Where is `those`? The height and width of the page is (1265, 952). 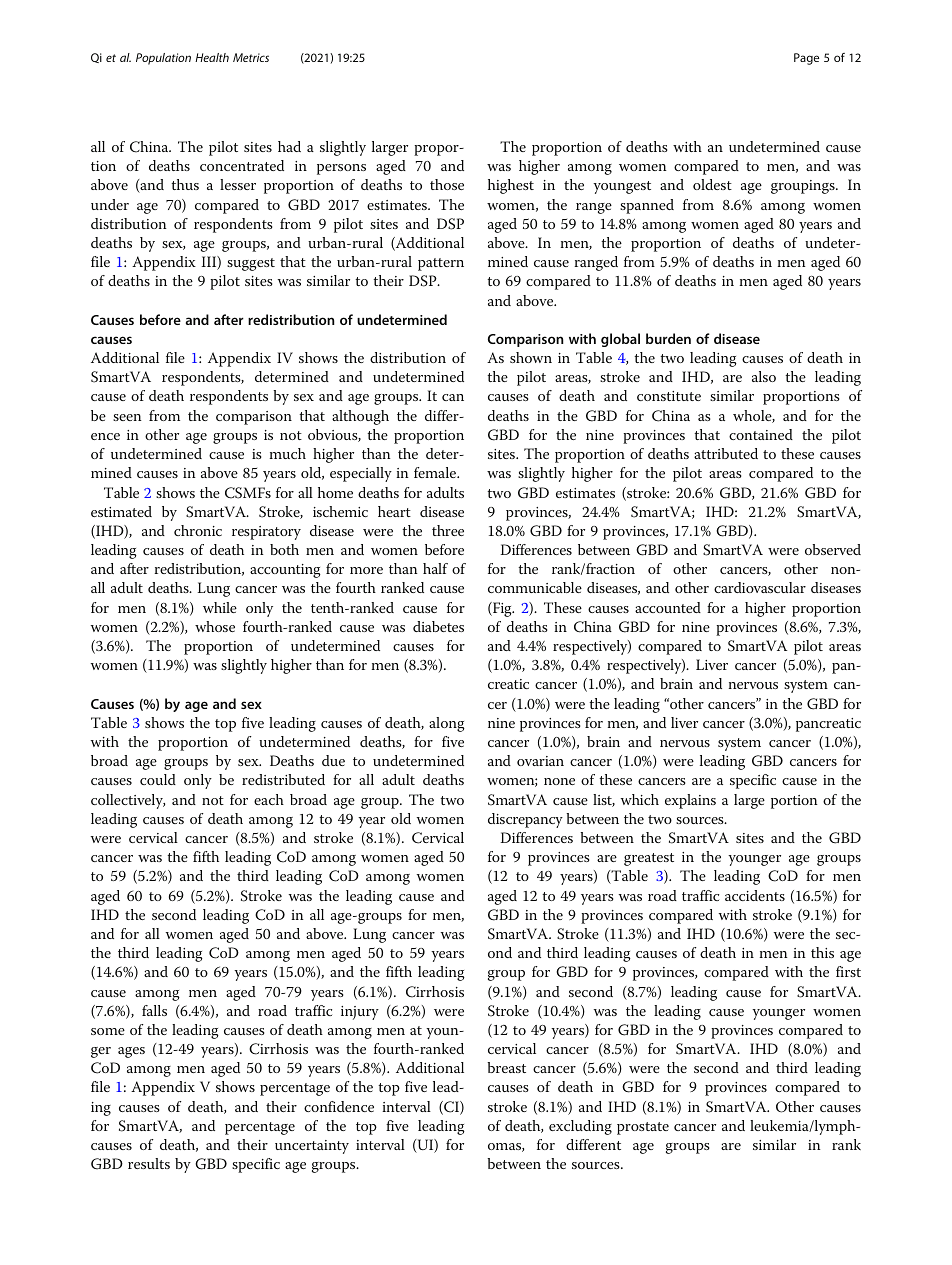 those is located at coordinates (447, 184).
